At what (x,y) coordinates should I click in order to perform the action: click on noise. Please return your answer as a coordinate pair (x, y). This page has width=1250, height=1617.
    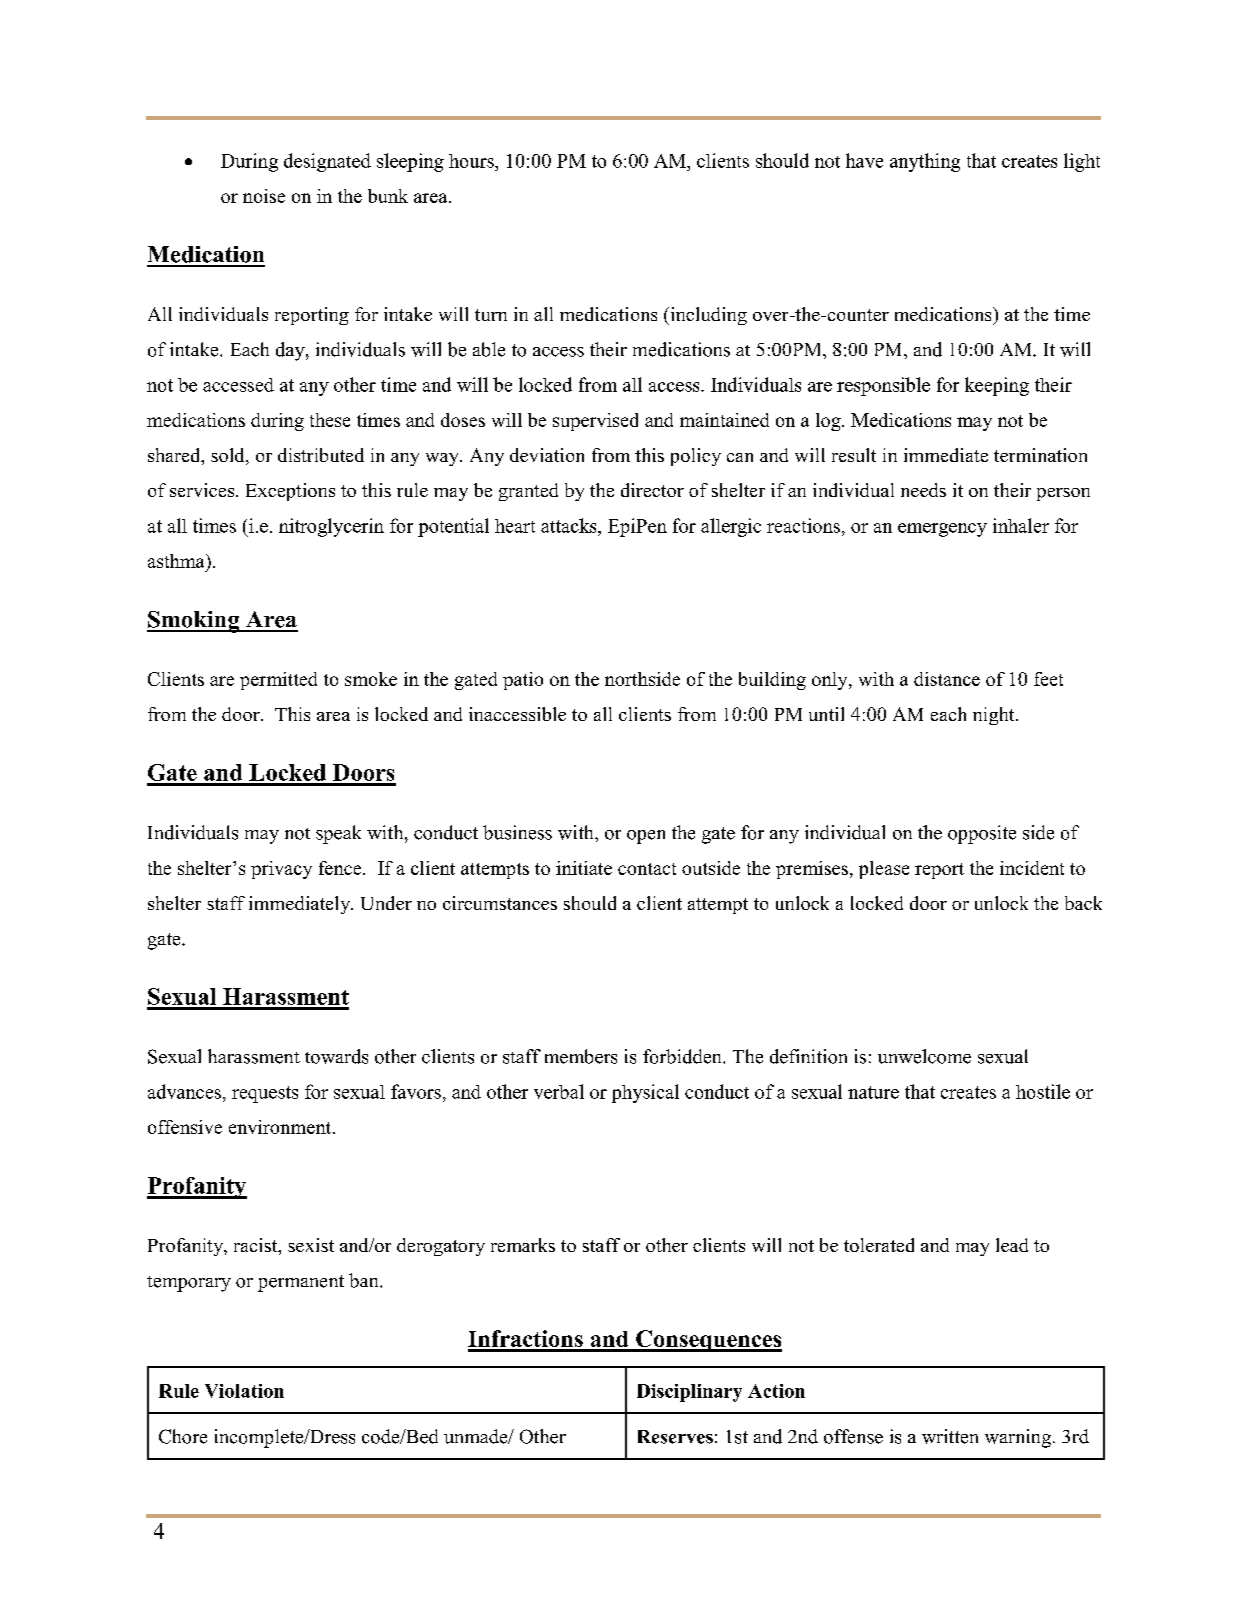
    Looking at the image, I should click on (264, 196).
